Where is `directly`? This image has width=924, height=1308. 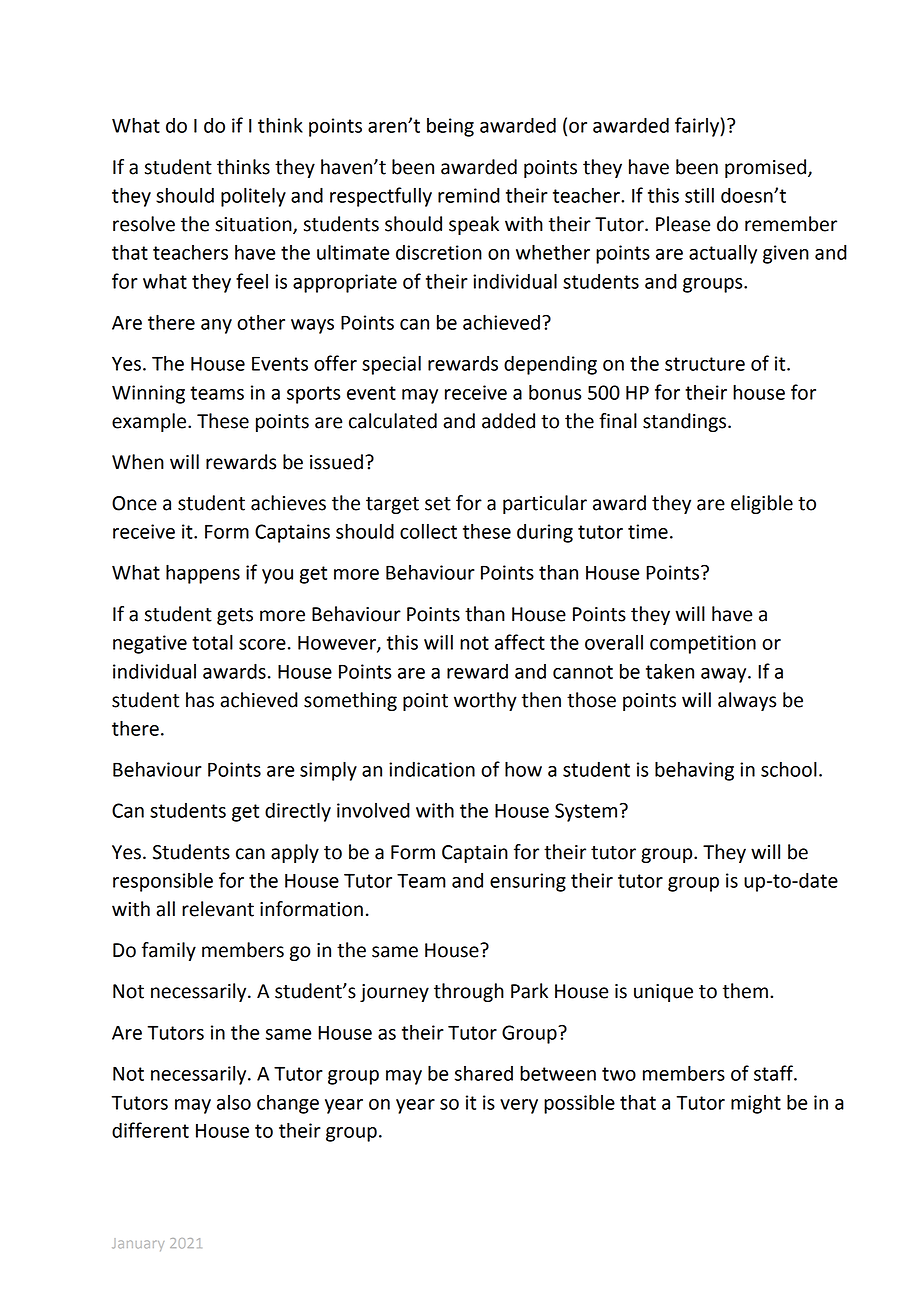 directly is located at coordinates (298, 812).
